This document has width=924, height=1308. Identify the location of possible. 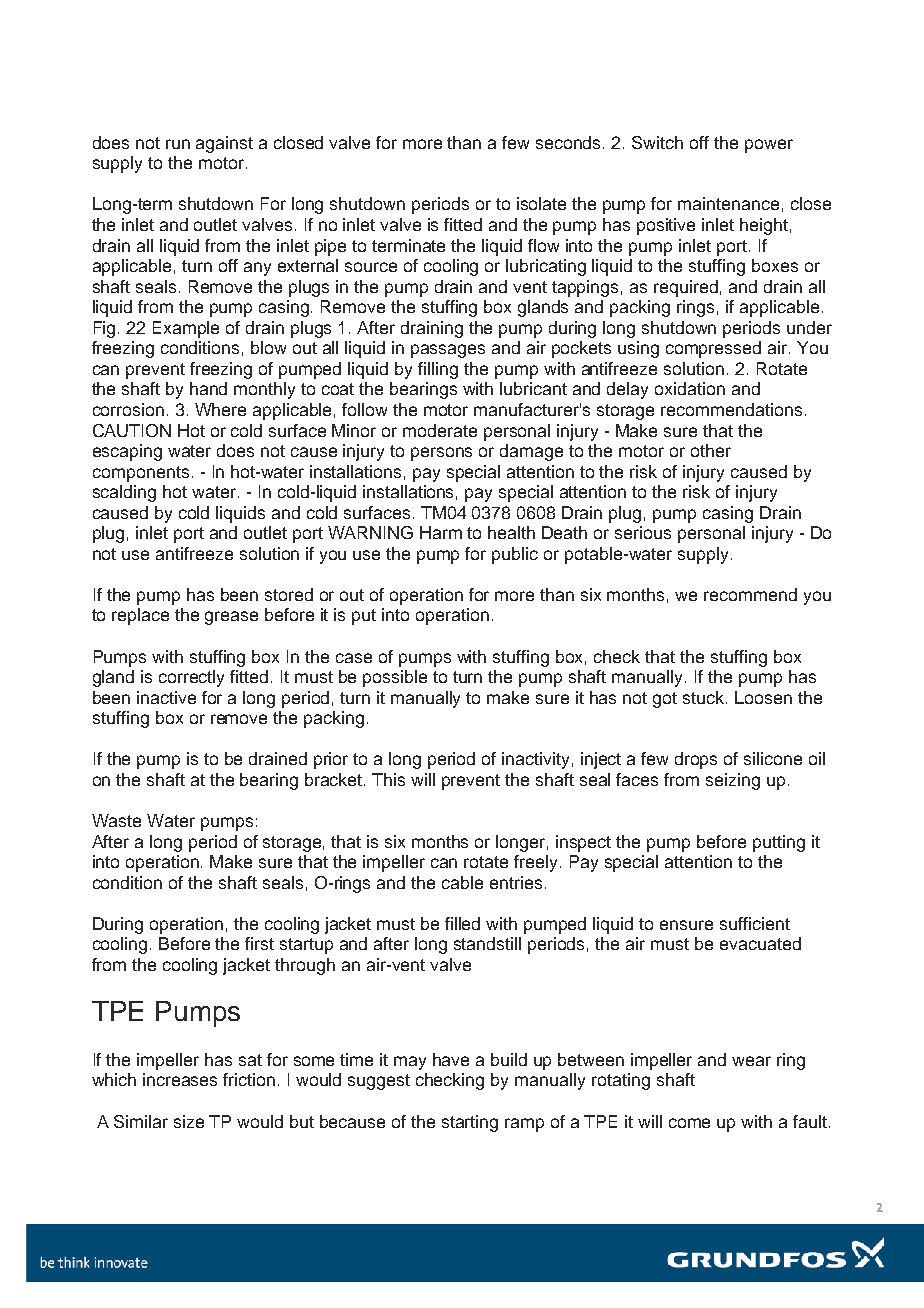
(395, 678).
